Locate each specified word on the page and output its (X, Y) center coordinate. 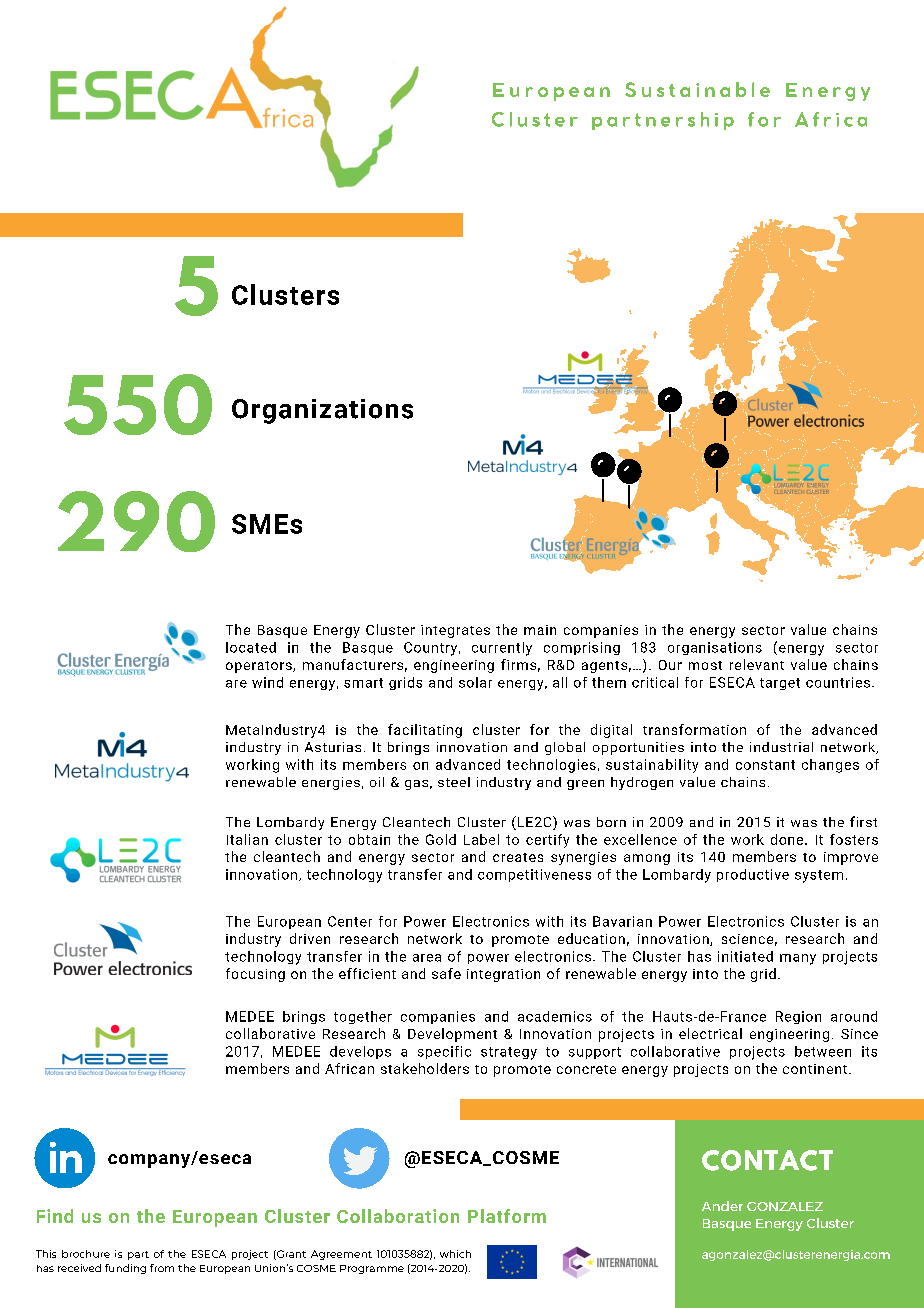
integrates (455, 631)
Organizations (322, 411)
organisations (715, 648)
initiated (745, 956)
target (780, 684)
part (138, 1255)
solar (475, 682)
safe (446, 973)
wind (267, 682)
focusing (255, 975)
